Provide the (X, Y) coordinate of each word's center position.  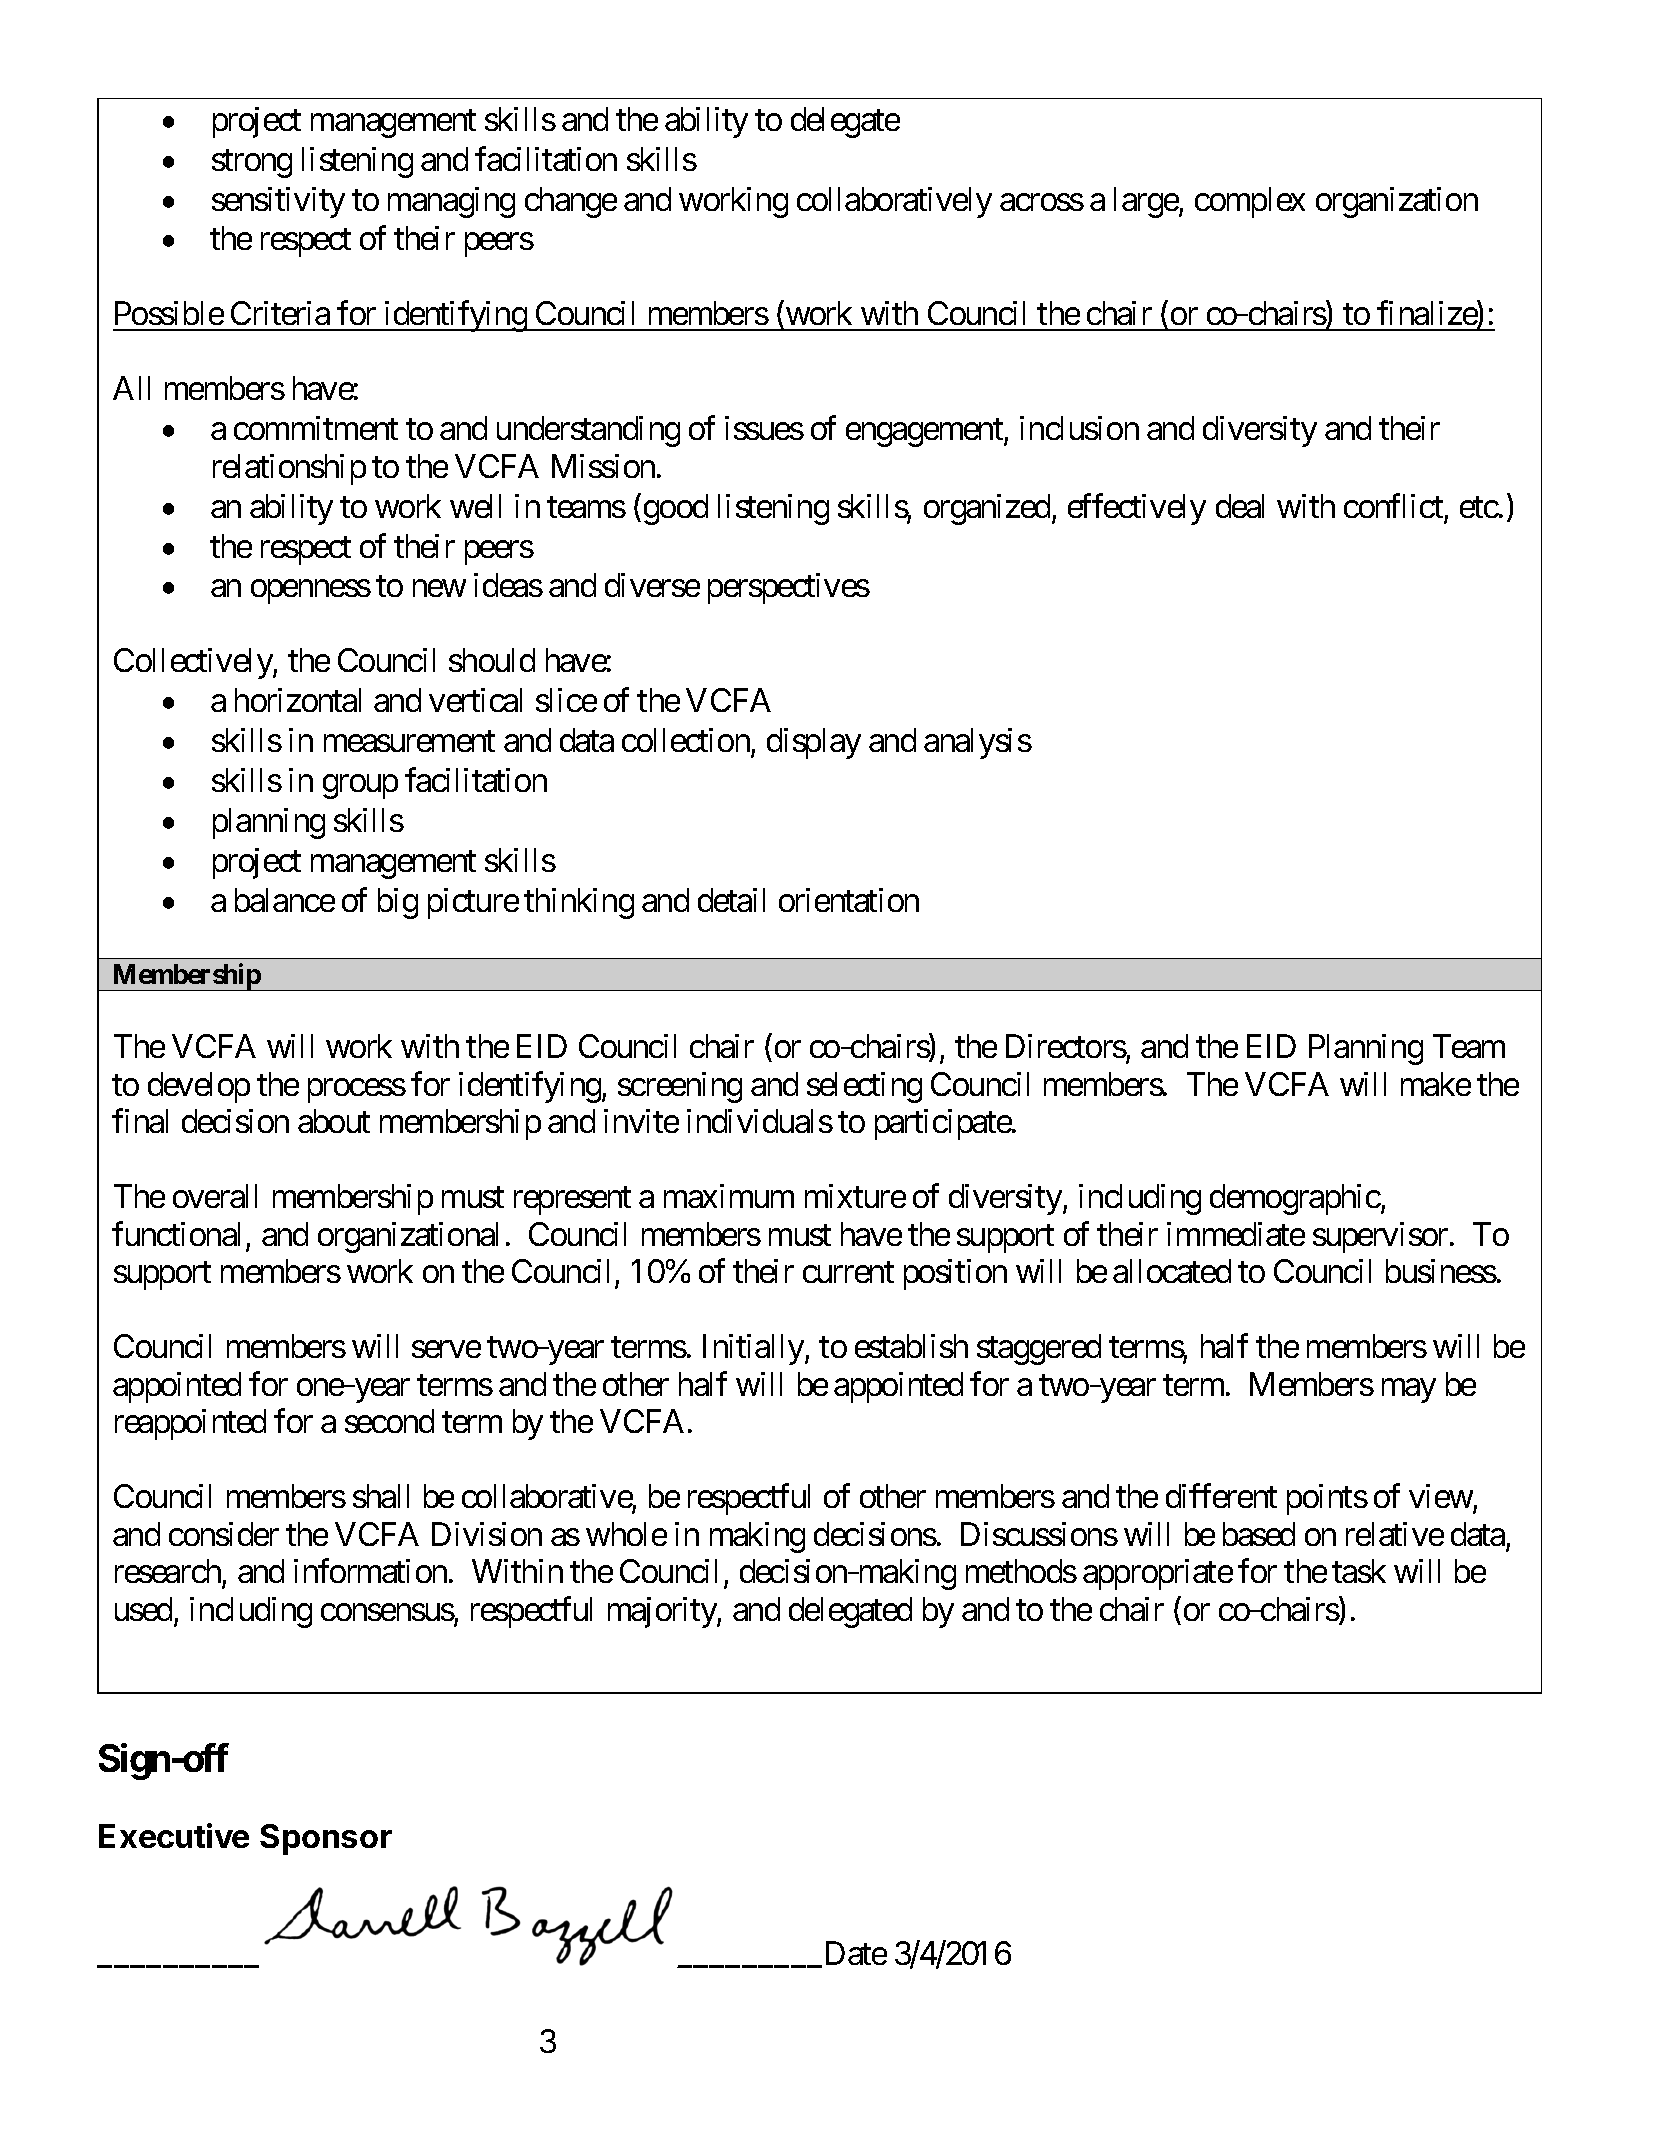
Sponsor (326, 1839)
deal (1240, 506)
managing (451, 202)
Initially (754, 1349)
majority (663, 1612)
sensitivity (278, 202)
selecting (864, 1087)
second (389, 1421)
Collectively (194, 663)
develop (199, 1087)
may (1409, 1391)
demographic (1295, 1199)
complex (1250, 202)
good (676, 509)
